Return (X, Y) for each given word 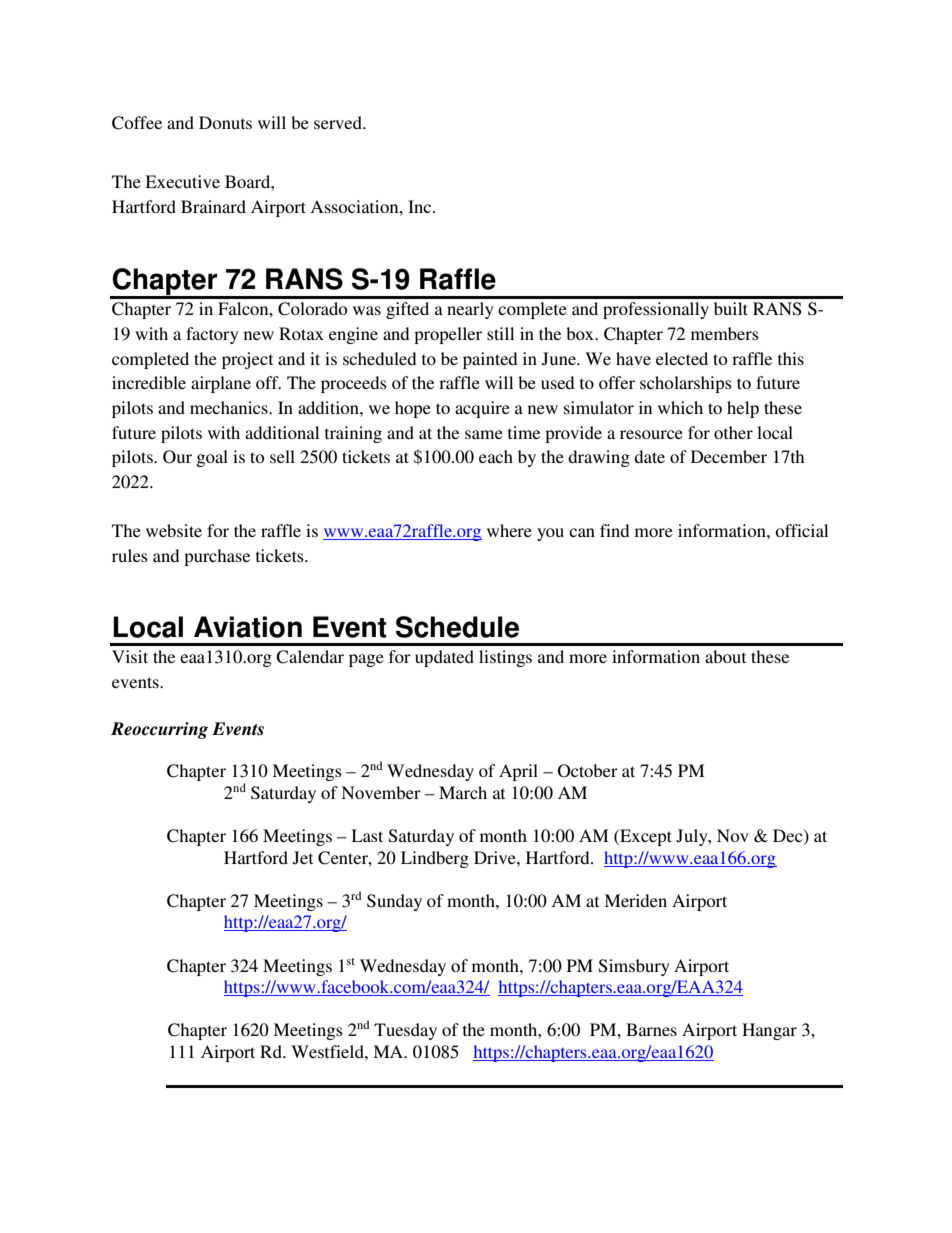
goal (212, 458)
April (518, 772)
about (725, 656)
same (484, 434)
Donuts (225, 122)
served (339, 122)
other (733, 432)
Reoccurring (159, 730)
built (731, 308)
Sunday (394, 902)
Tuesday (405, 1031)
